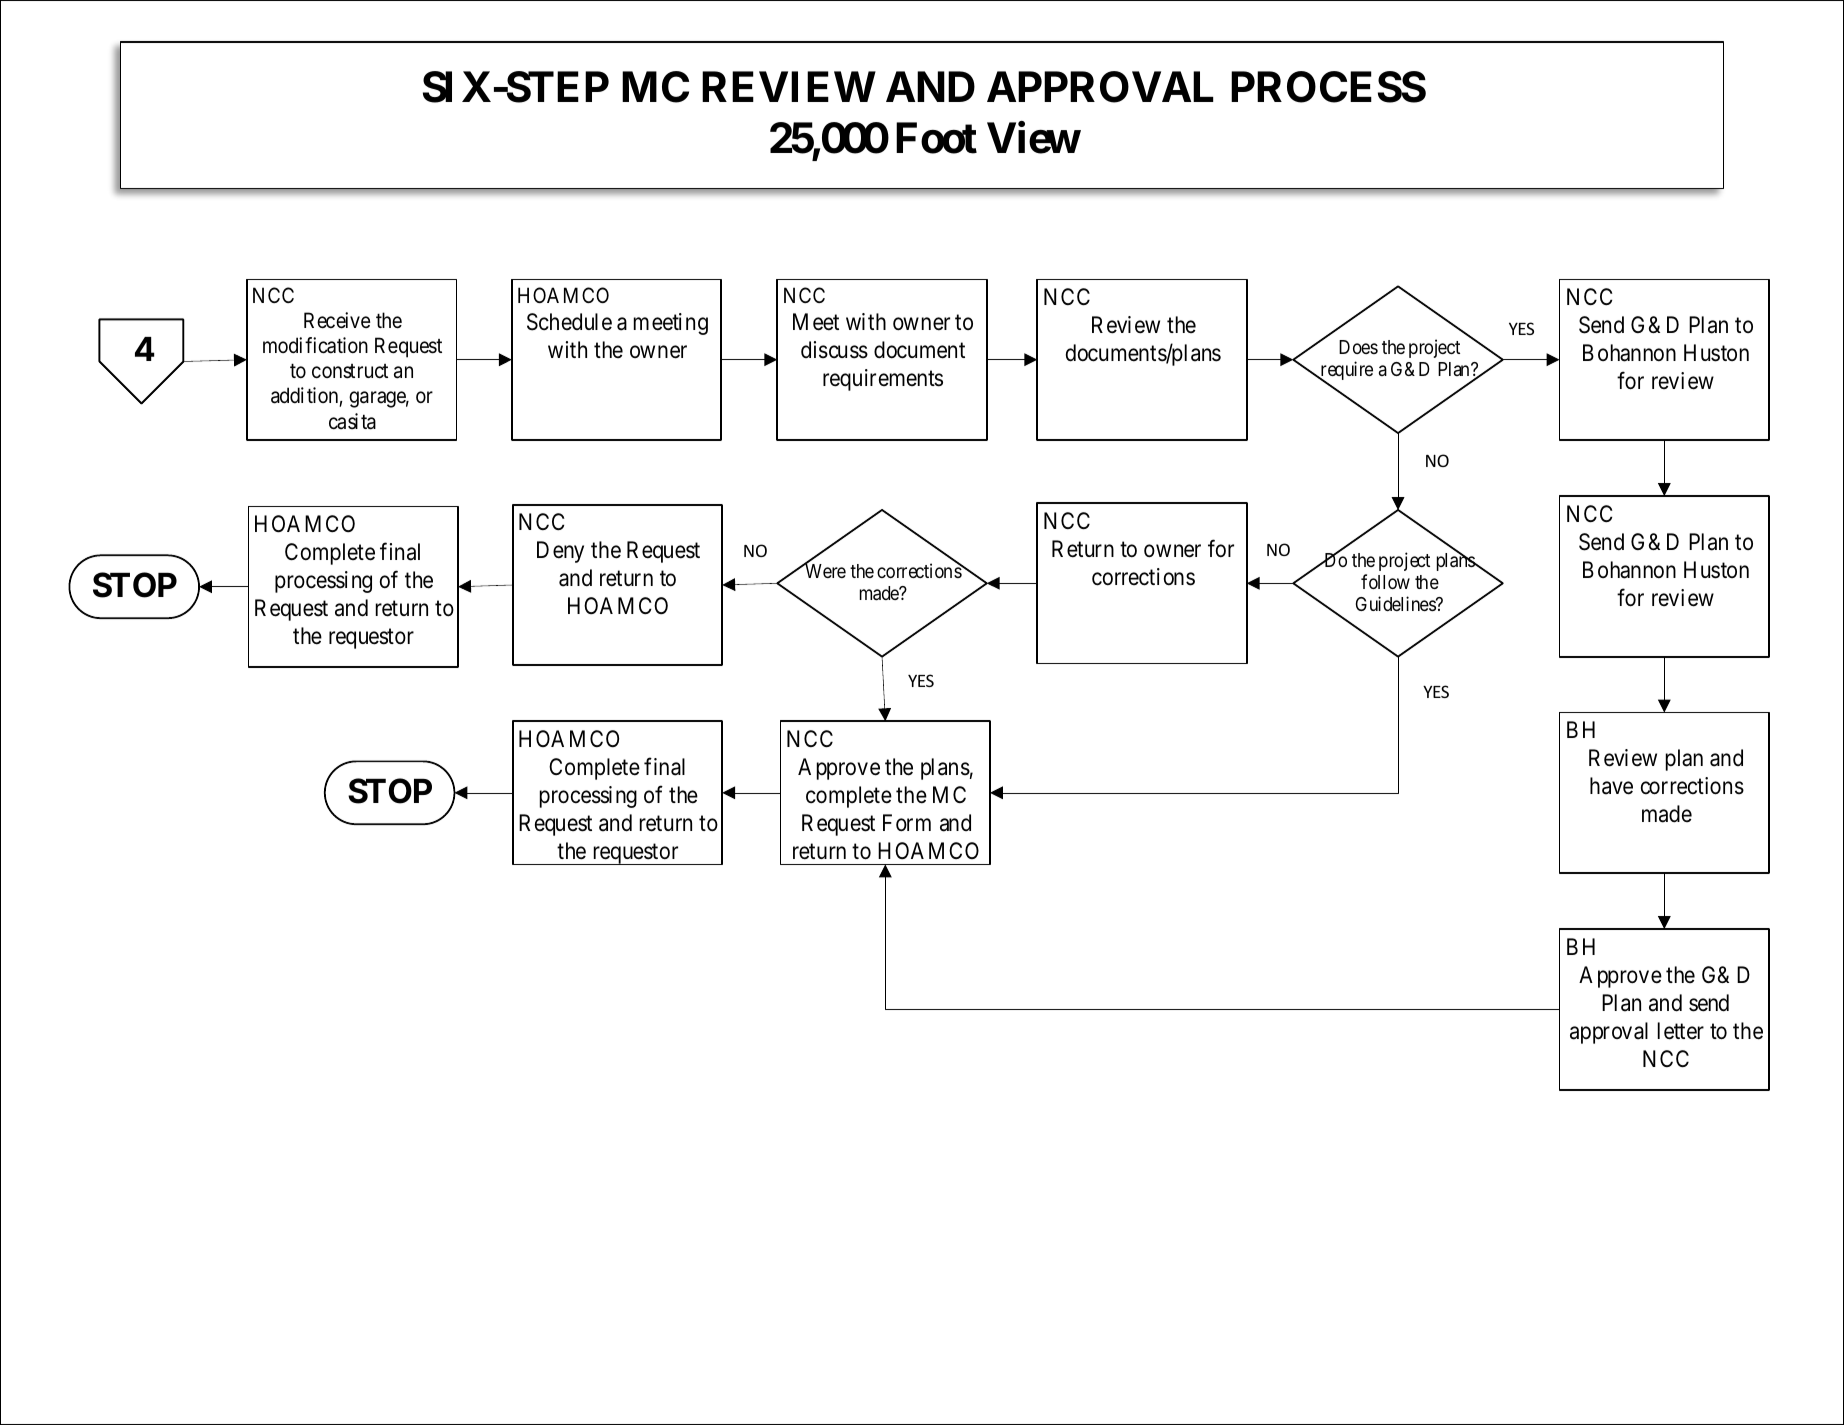 Image resolution: width=1844 pixels, height=1425 pixels. I want to click on Does, so click(1358, 347).
